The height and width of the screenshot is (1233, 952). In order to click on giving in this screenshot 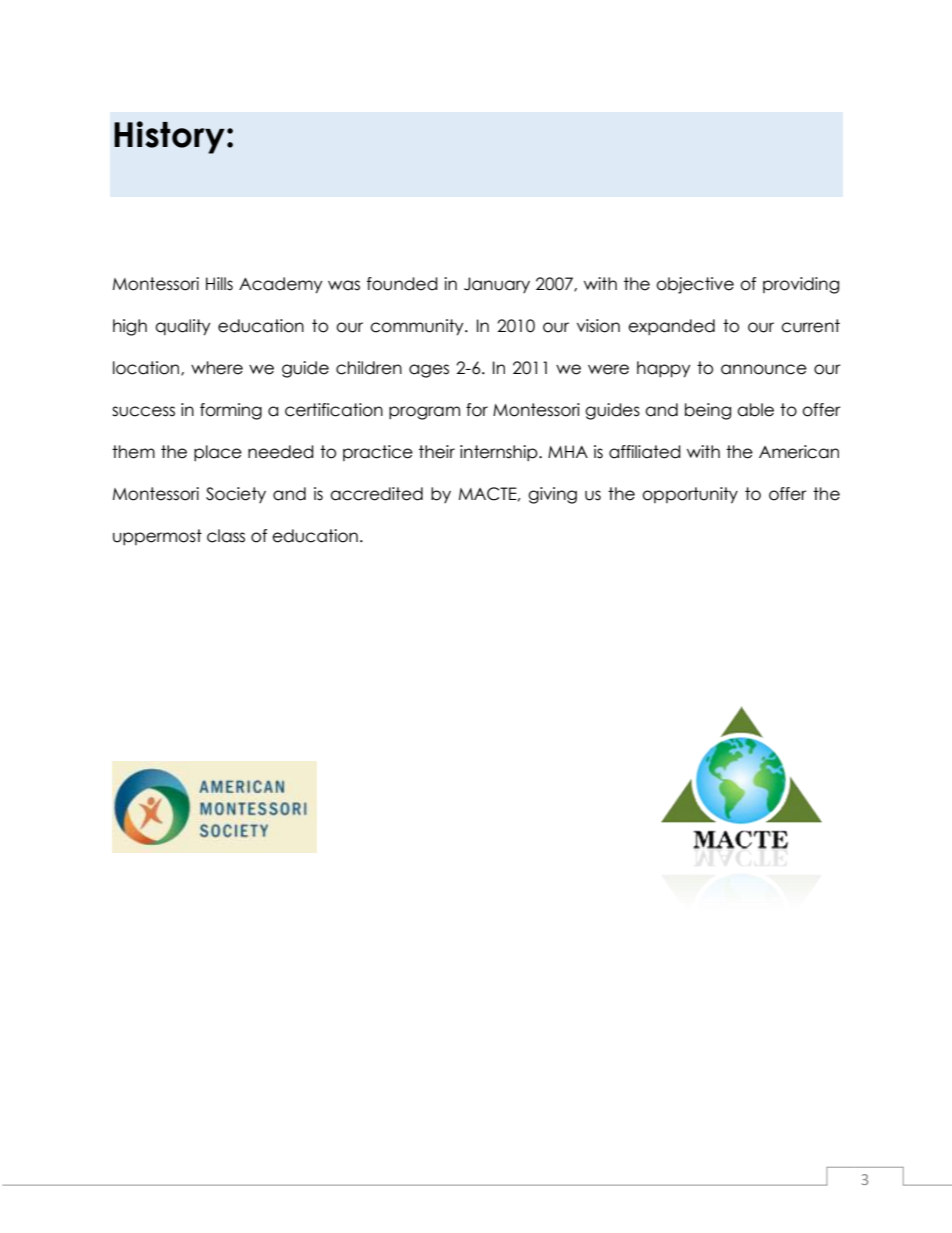, I will do `click(552, 495)`.
